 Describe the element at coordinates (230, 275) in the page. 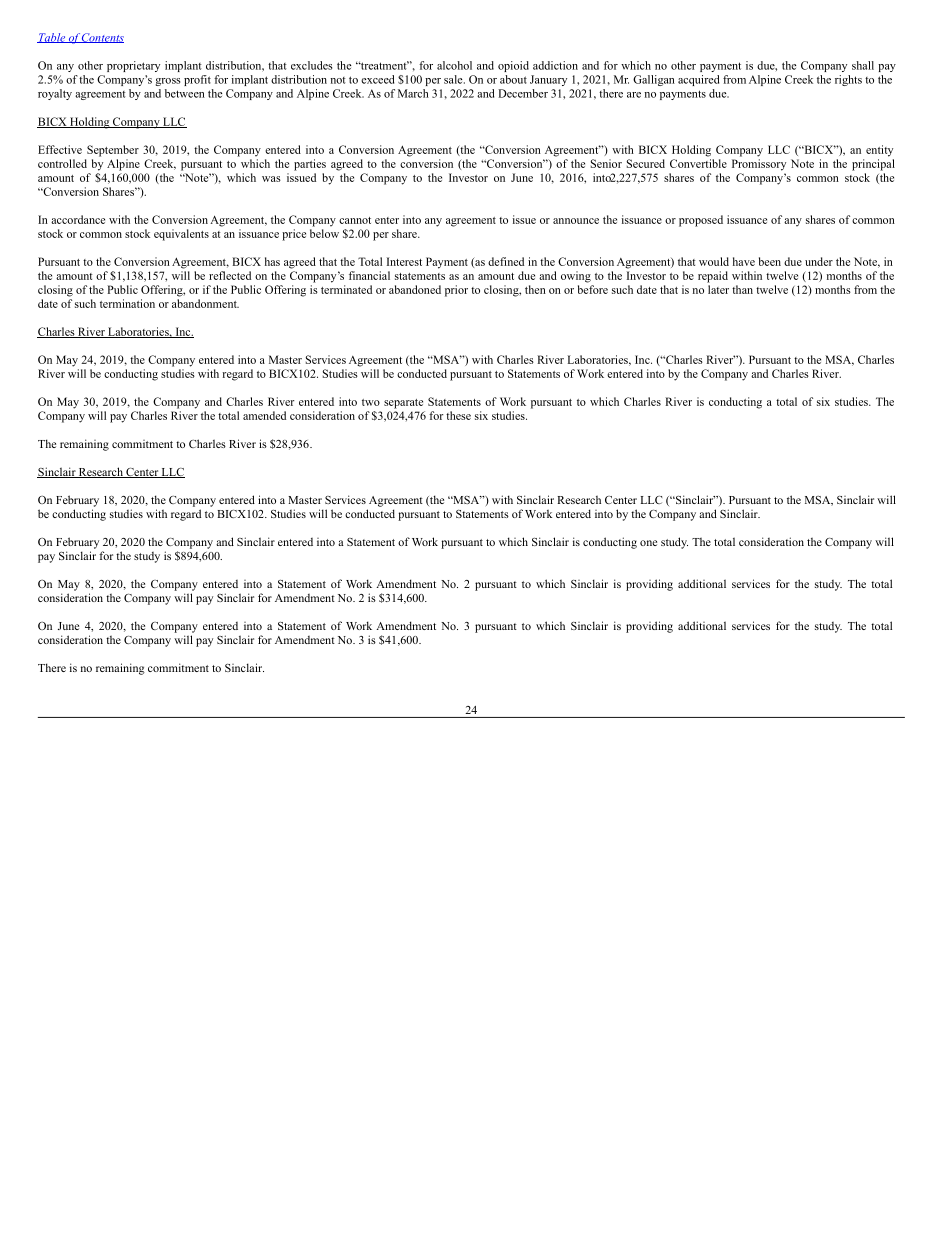

I see `reflected` at that location.
